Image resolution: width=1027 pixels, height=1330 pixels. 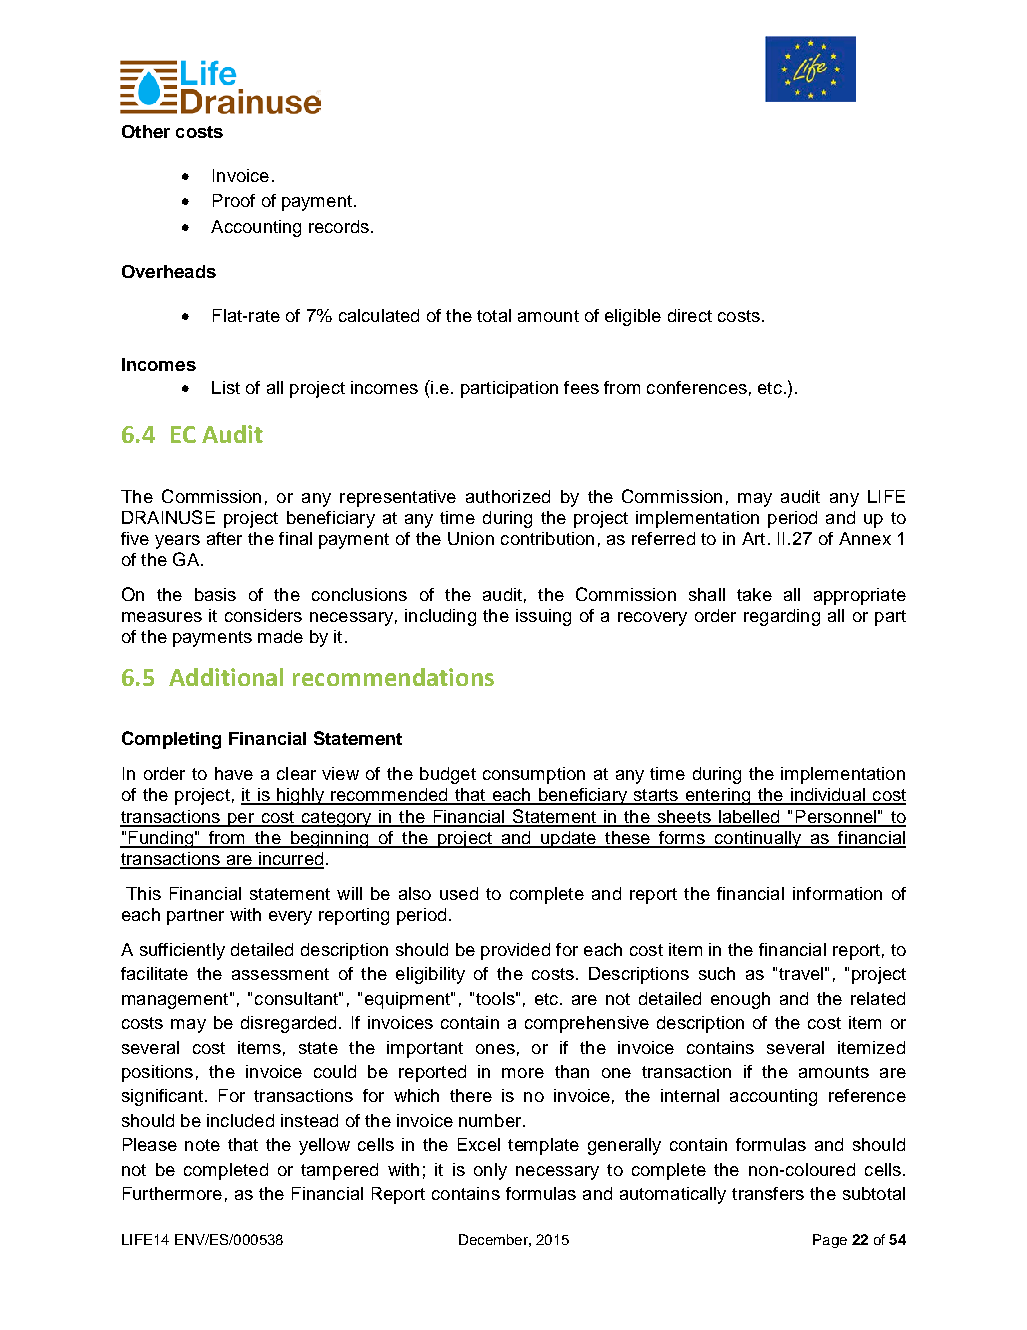 I want to click on records, so click(x=339, y=226).
